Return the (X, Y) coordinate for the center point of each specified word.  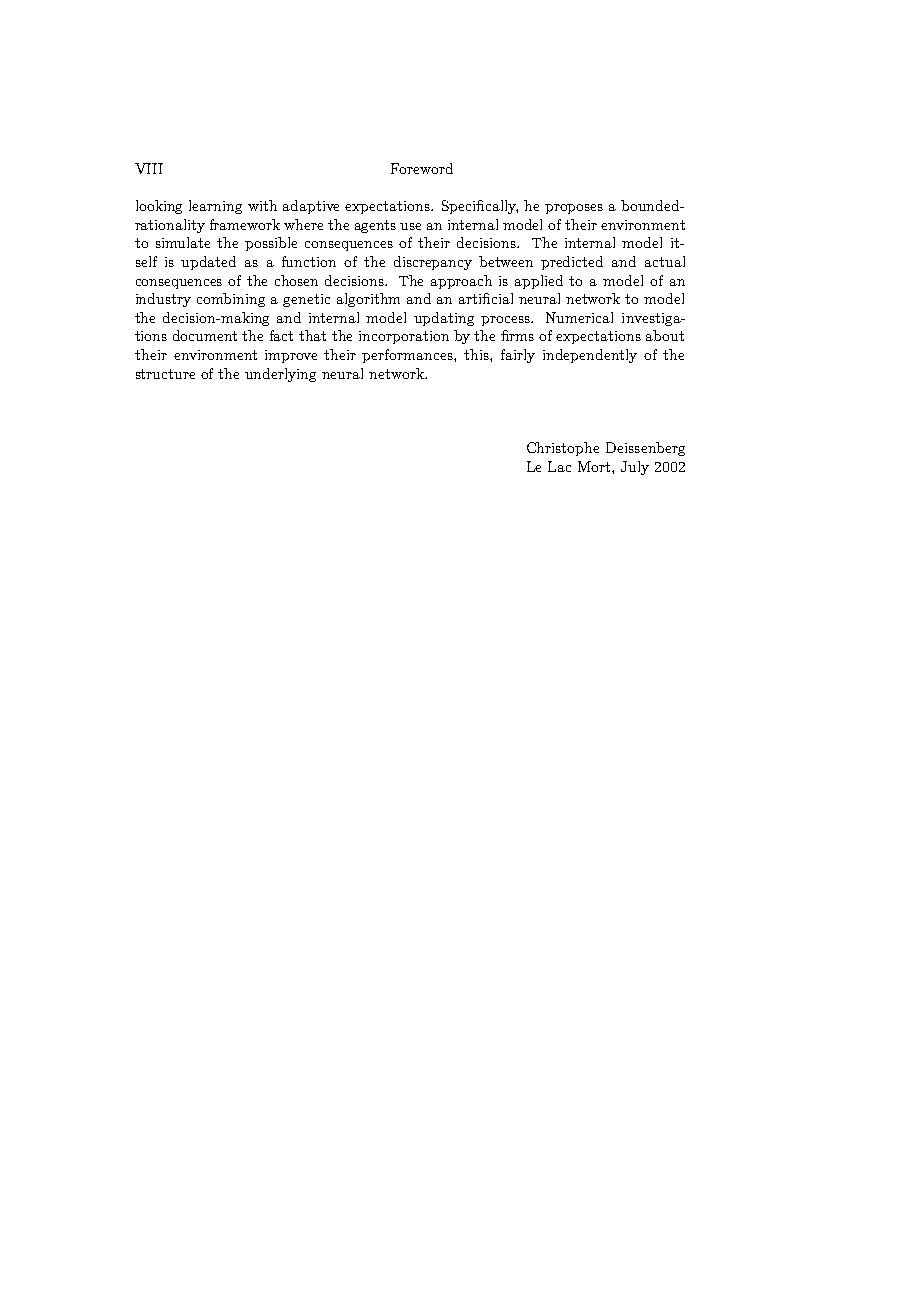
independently (590, 356)
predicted (572, 263)
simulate (183, 242)
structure (165, 374)
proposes (574, 209)
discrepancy (433, 263)
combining (231, 300)
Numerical (579, 317)
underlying (280, 375)
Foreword (422, 168)
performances (408, 356)
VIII (149, 168)
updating (444, 319)
